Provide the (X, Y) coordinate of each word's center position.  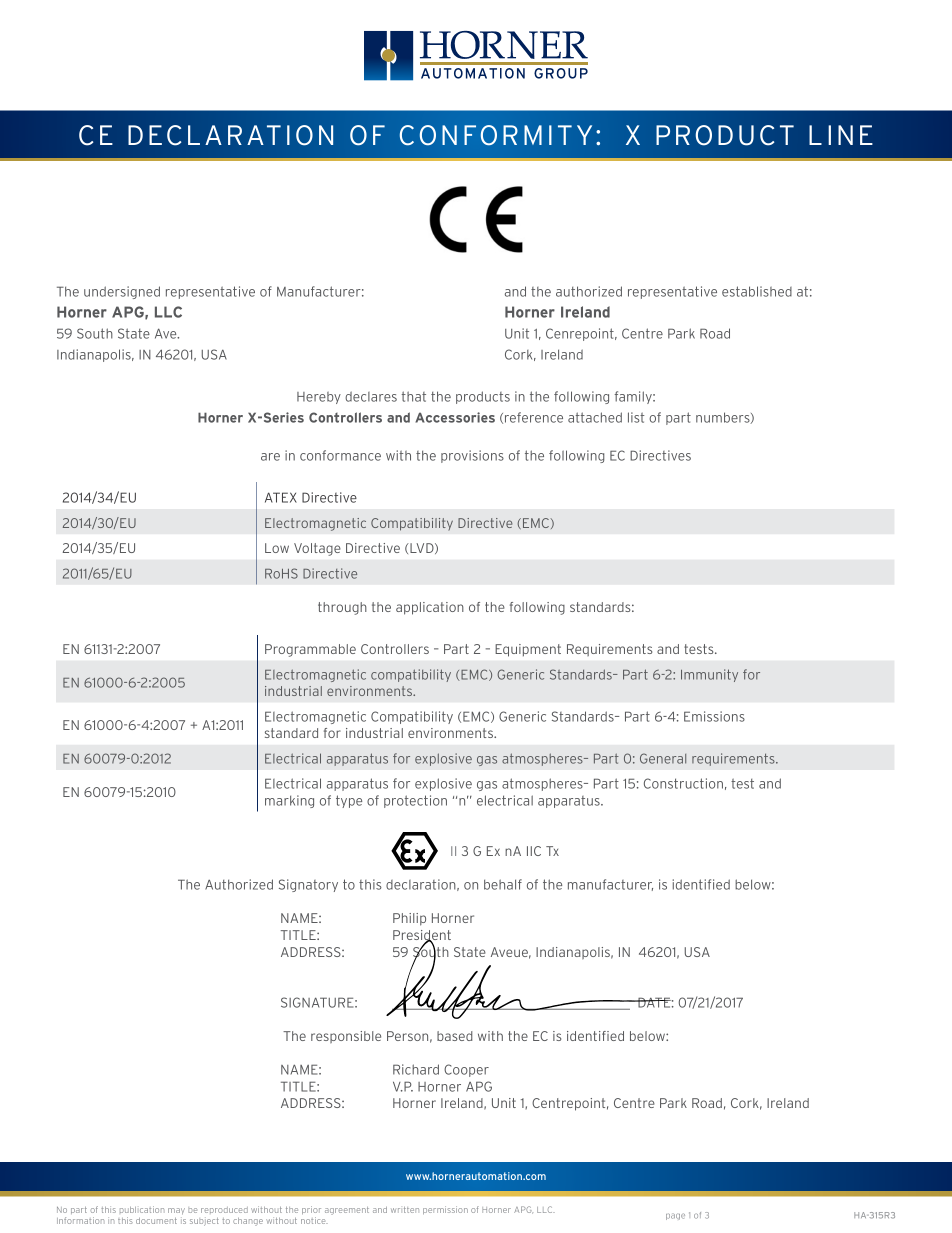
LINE (841, 135)
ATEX (281, 497)
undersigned (122, 292)
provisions (472, 456)
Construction (683, 783)
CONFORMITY (496, 135)
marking (289, 801)
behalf (503, 884)
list (636, 417)
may (176, 1211)
